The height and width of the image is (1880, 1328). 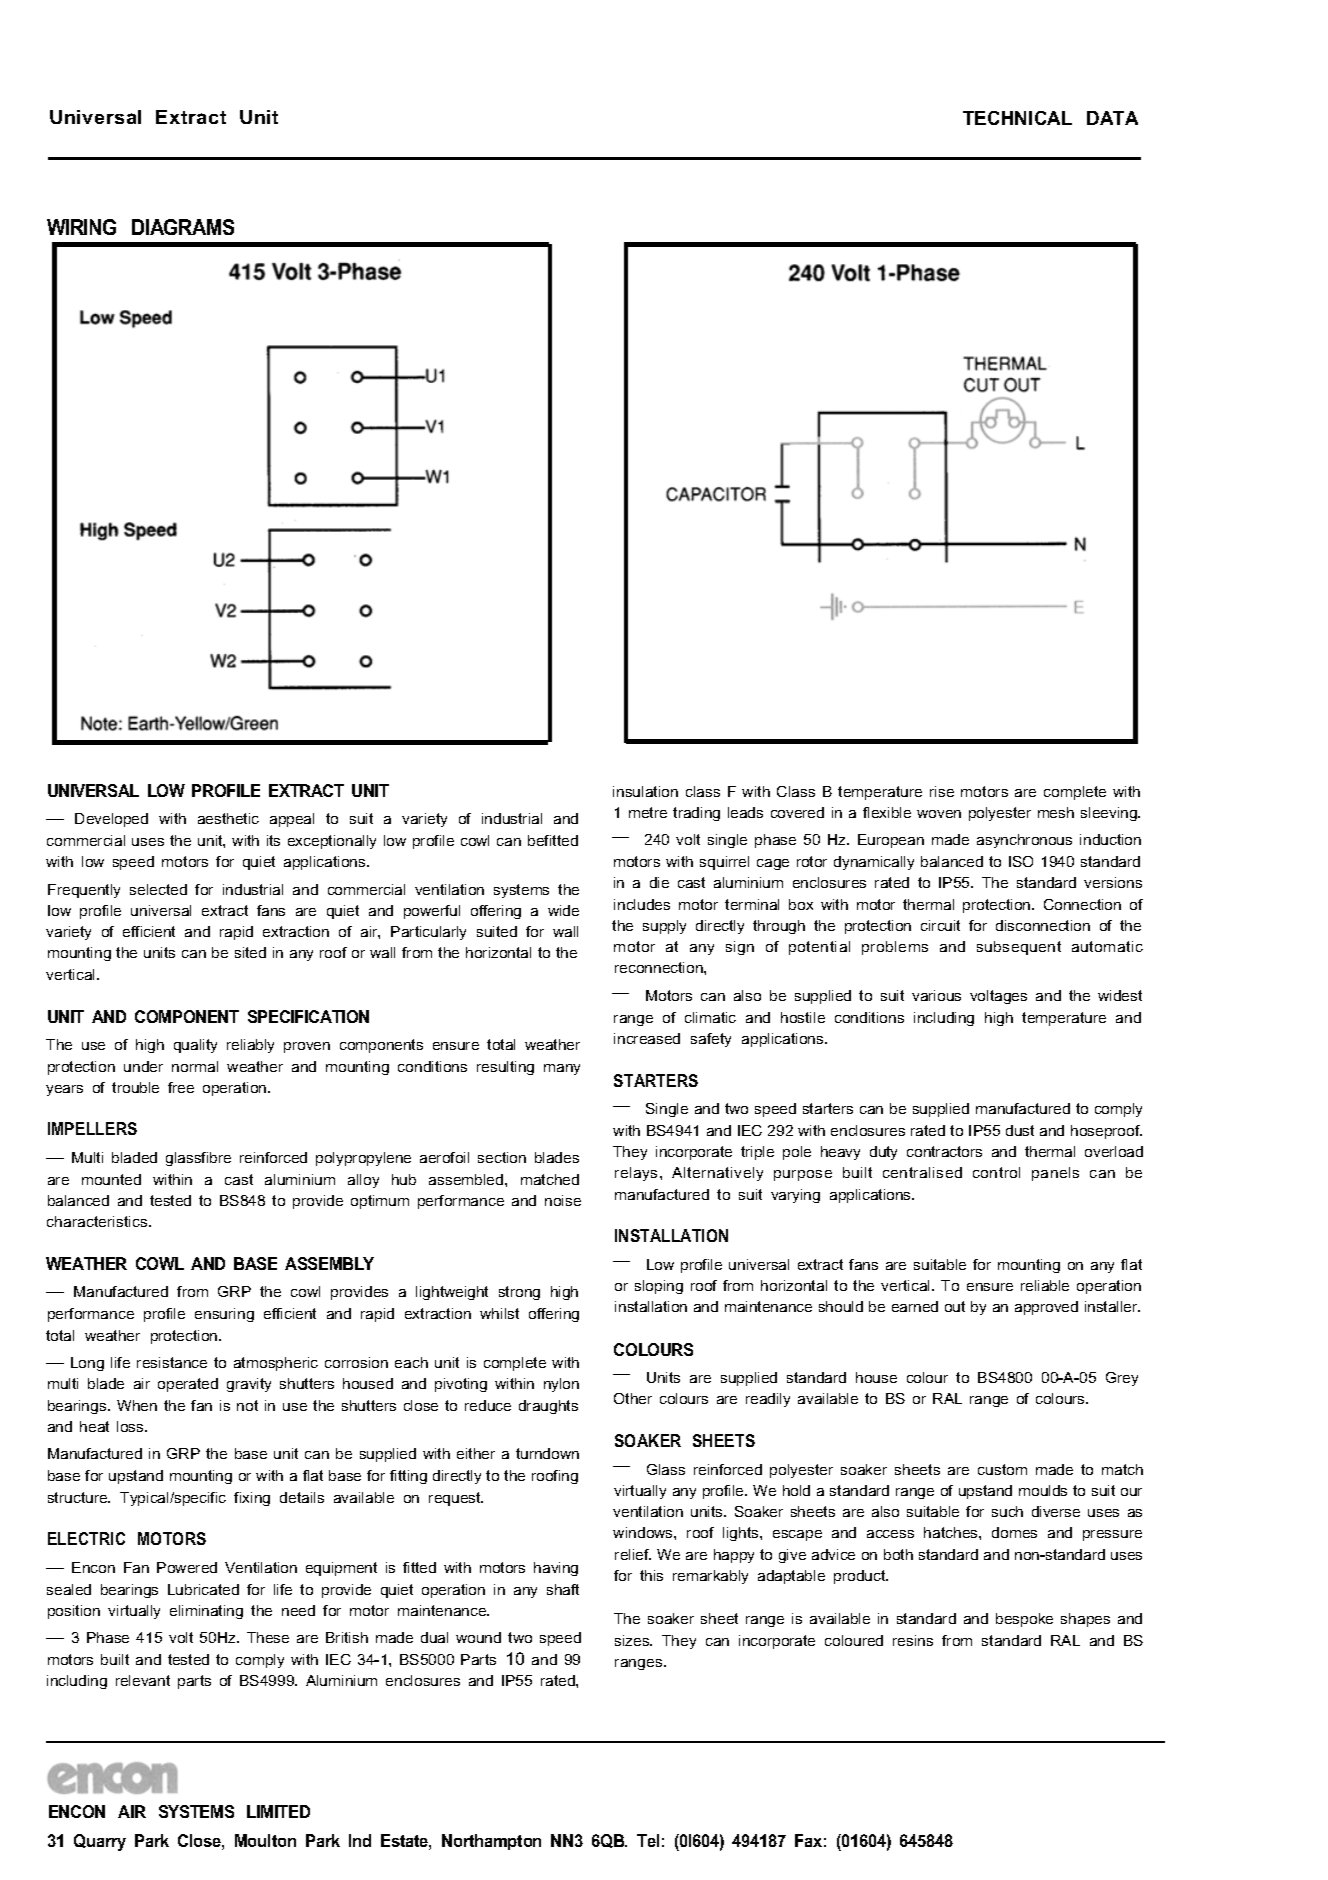 What do you see at coordinates (1019, 948) in the image?
I see `subsequent` at bounding box center [1019, 948].
